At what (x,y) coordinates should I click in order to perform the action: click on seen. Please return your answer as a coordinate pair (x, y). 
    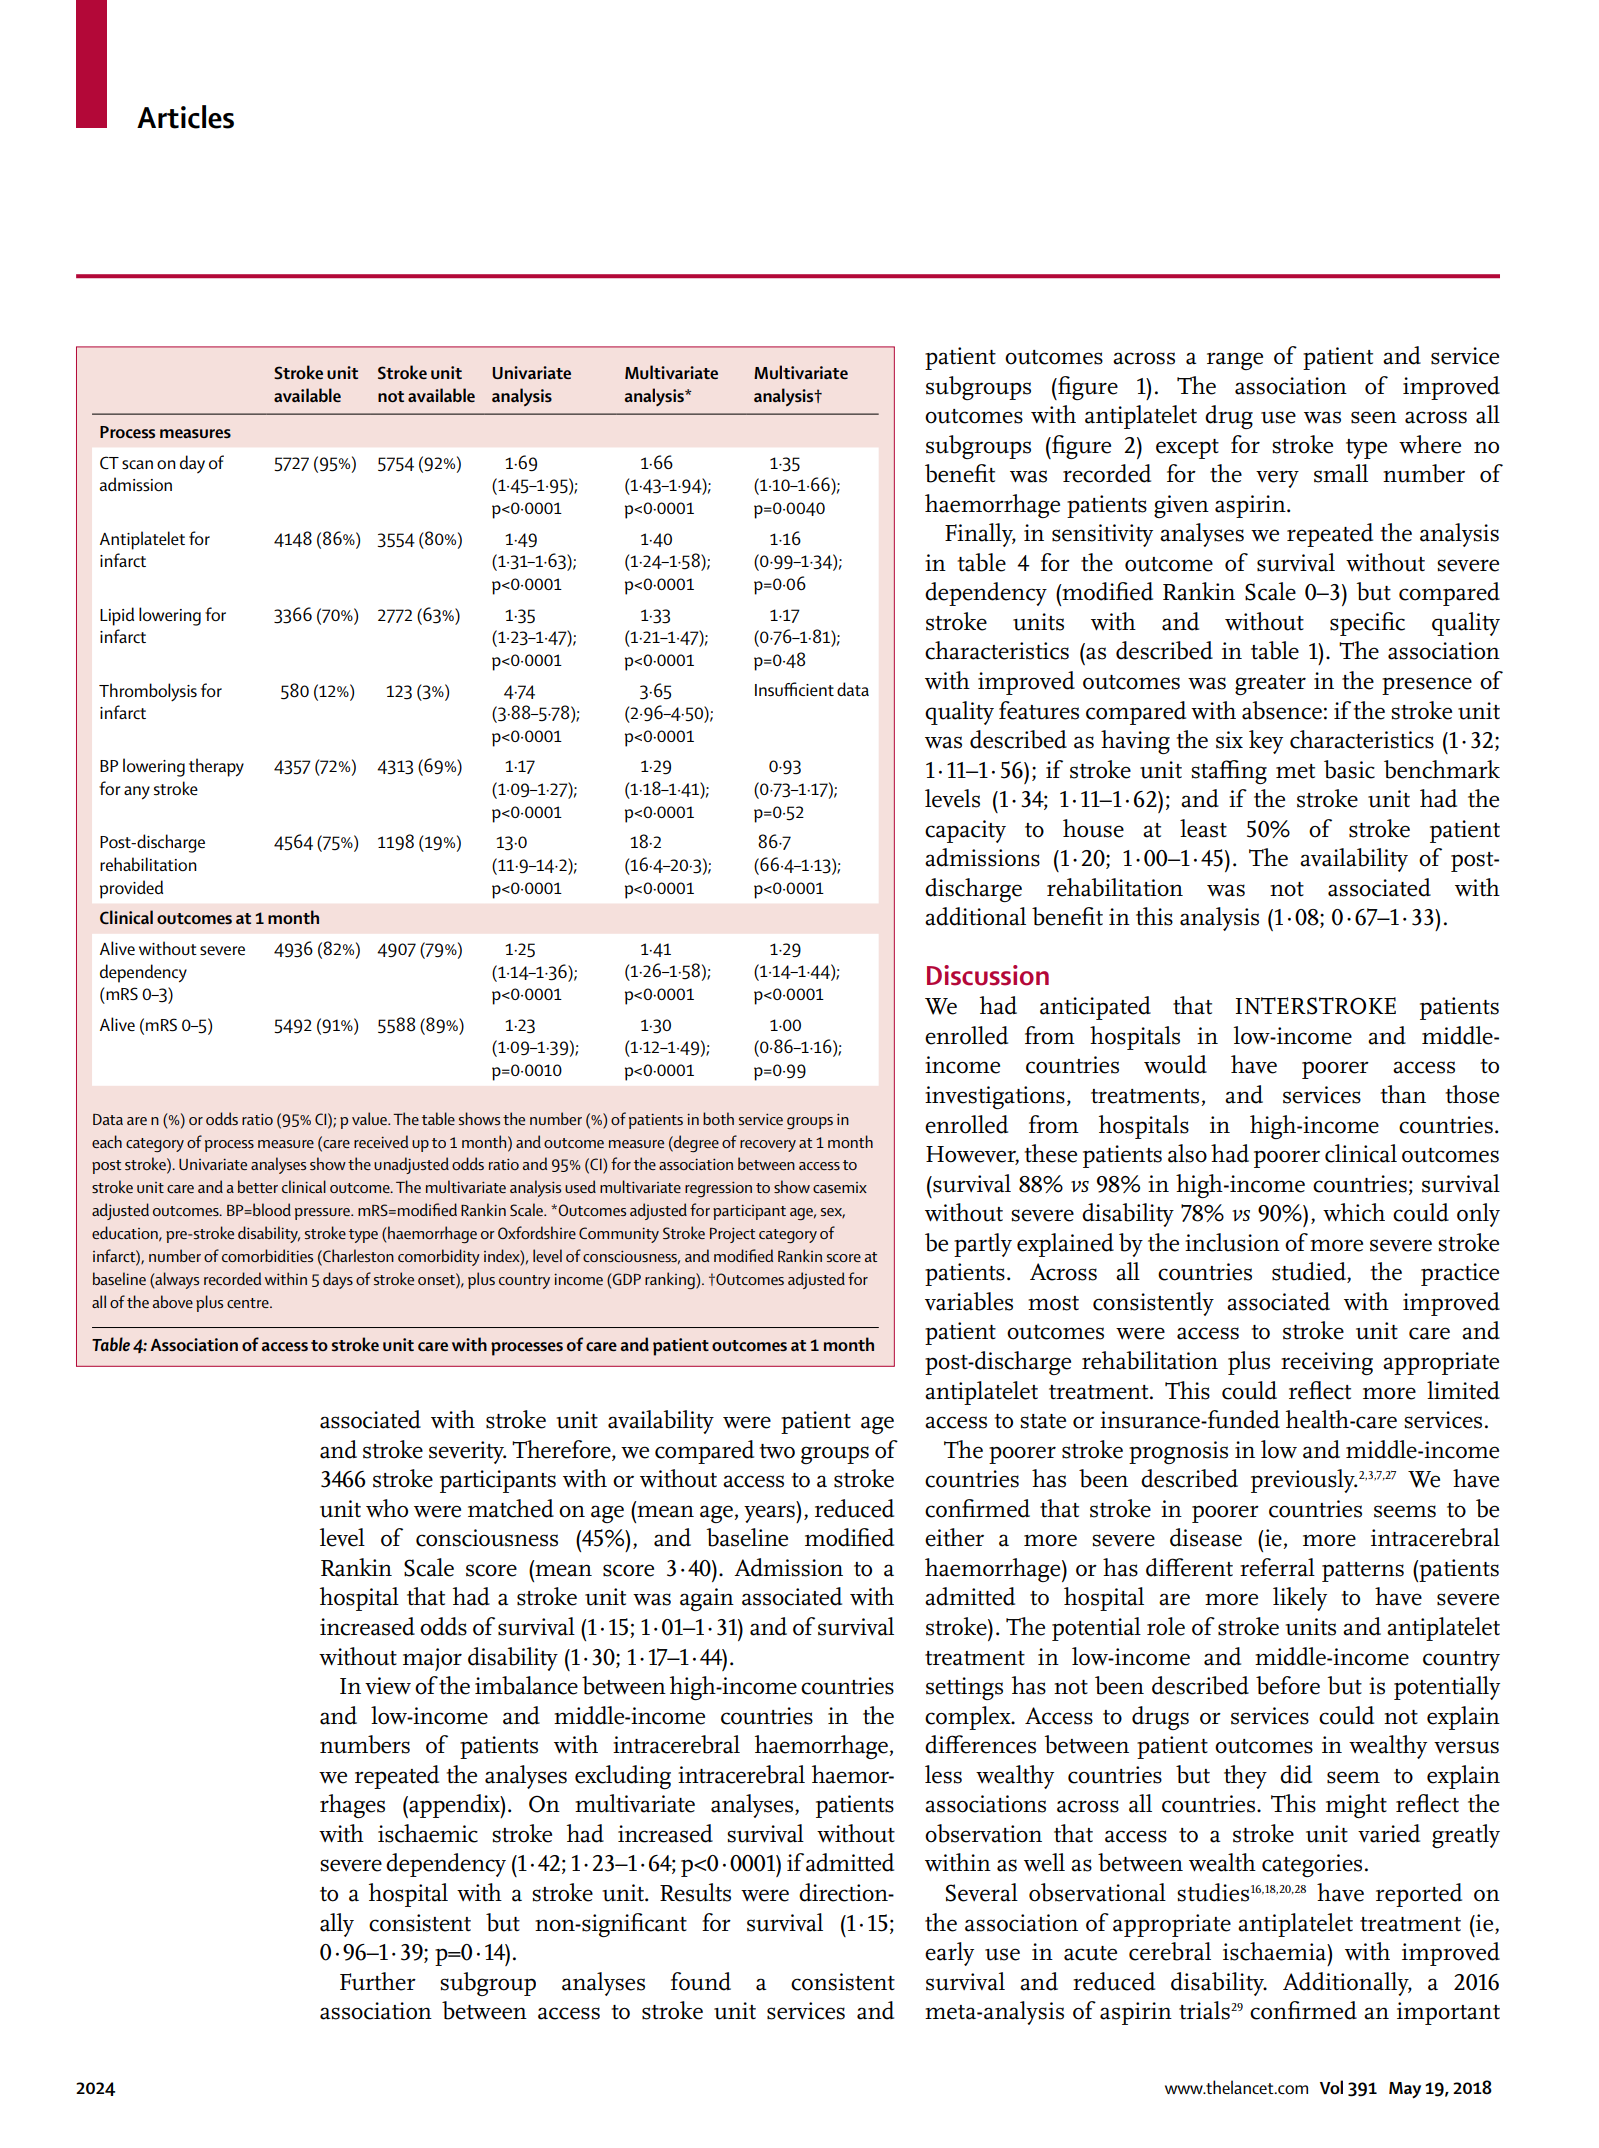
    Looking at the image, I should click on (1374, 417).
